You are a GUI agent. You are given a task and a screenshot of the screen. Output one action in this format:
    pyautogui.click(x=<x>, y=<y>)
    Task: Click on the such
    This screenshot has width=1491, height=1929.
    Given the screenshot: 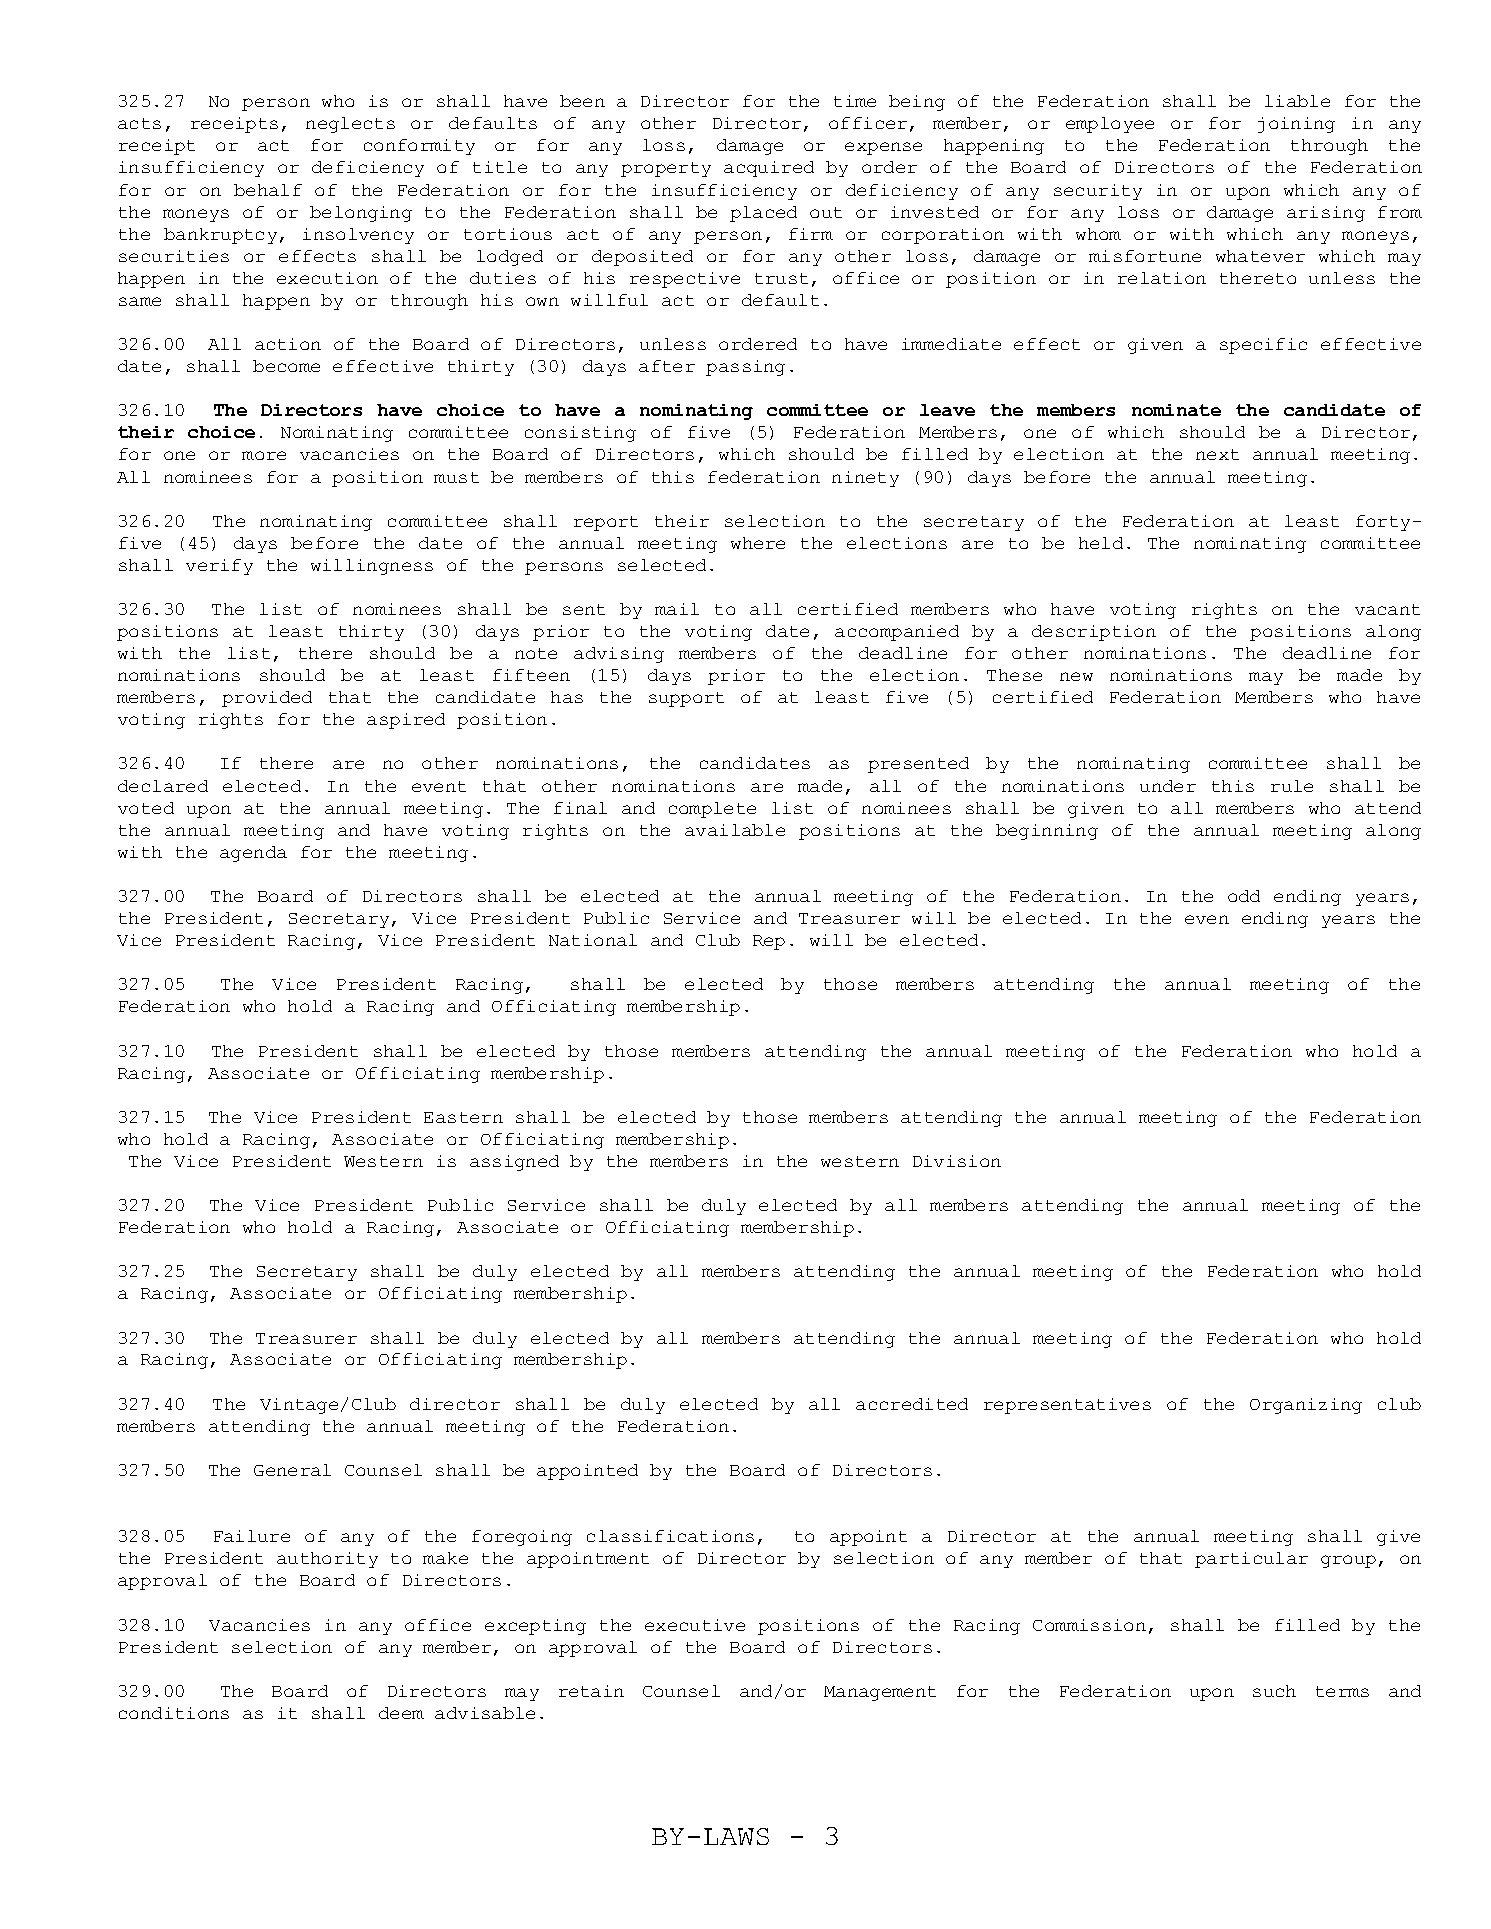 What is the action you would take?
    pyautogui.click(x=1274, y=1691)
